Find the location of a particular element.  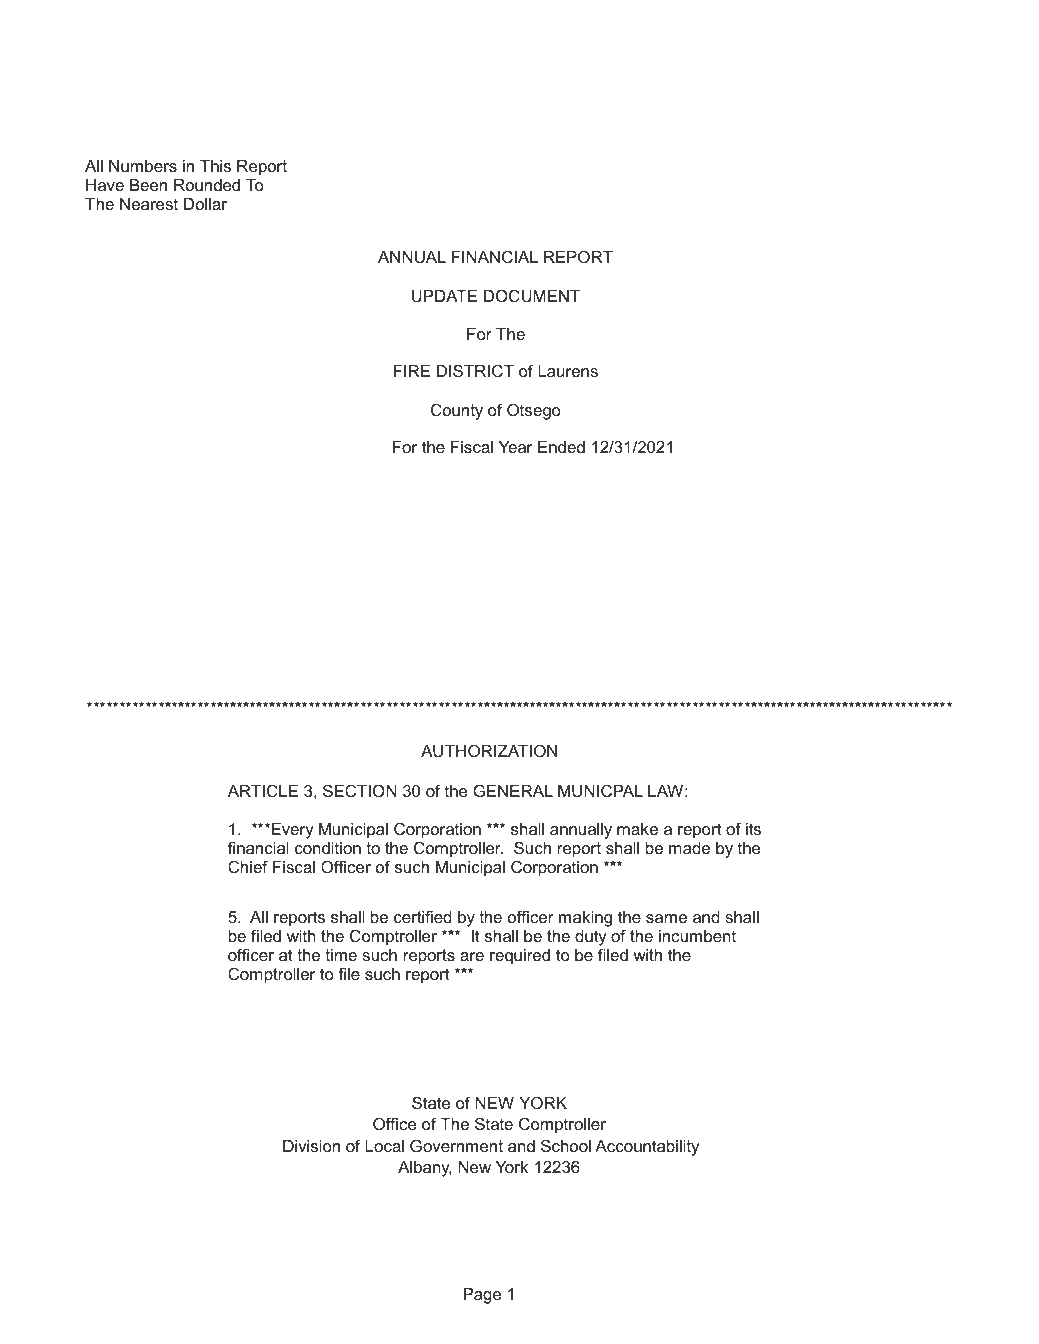

Local is located at coordinates (384, 1146).
